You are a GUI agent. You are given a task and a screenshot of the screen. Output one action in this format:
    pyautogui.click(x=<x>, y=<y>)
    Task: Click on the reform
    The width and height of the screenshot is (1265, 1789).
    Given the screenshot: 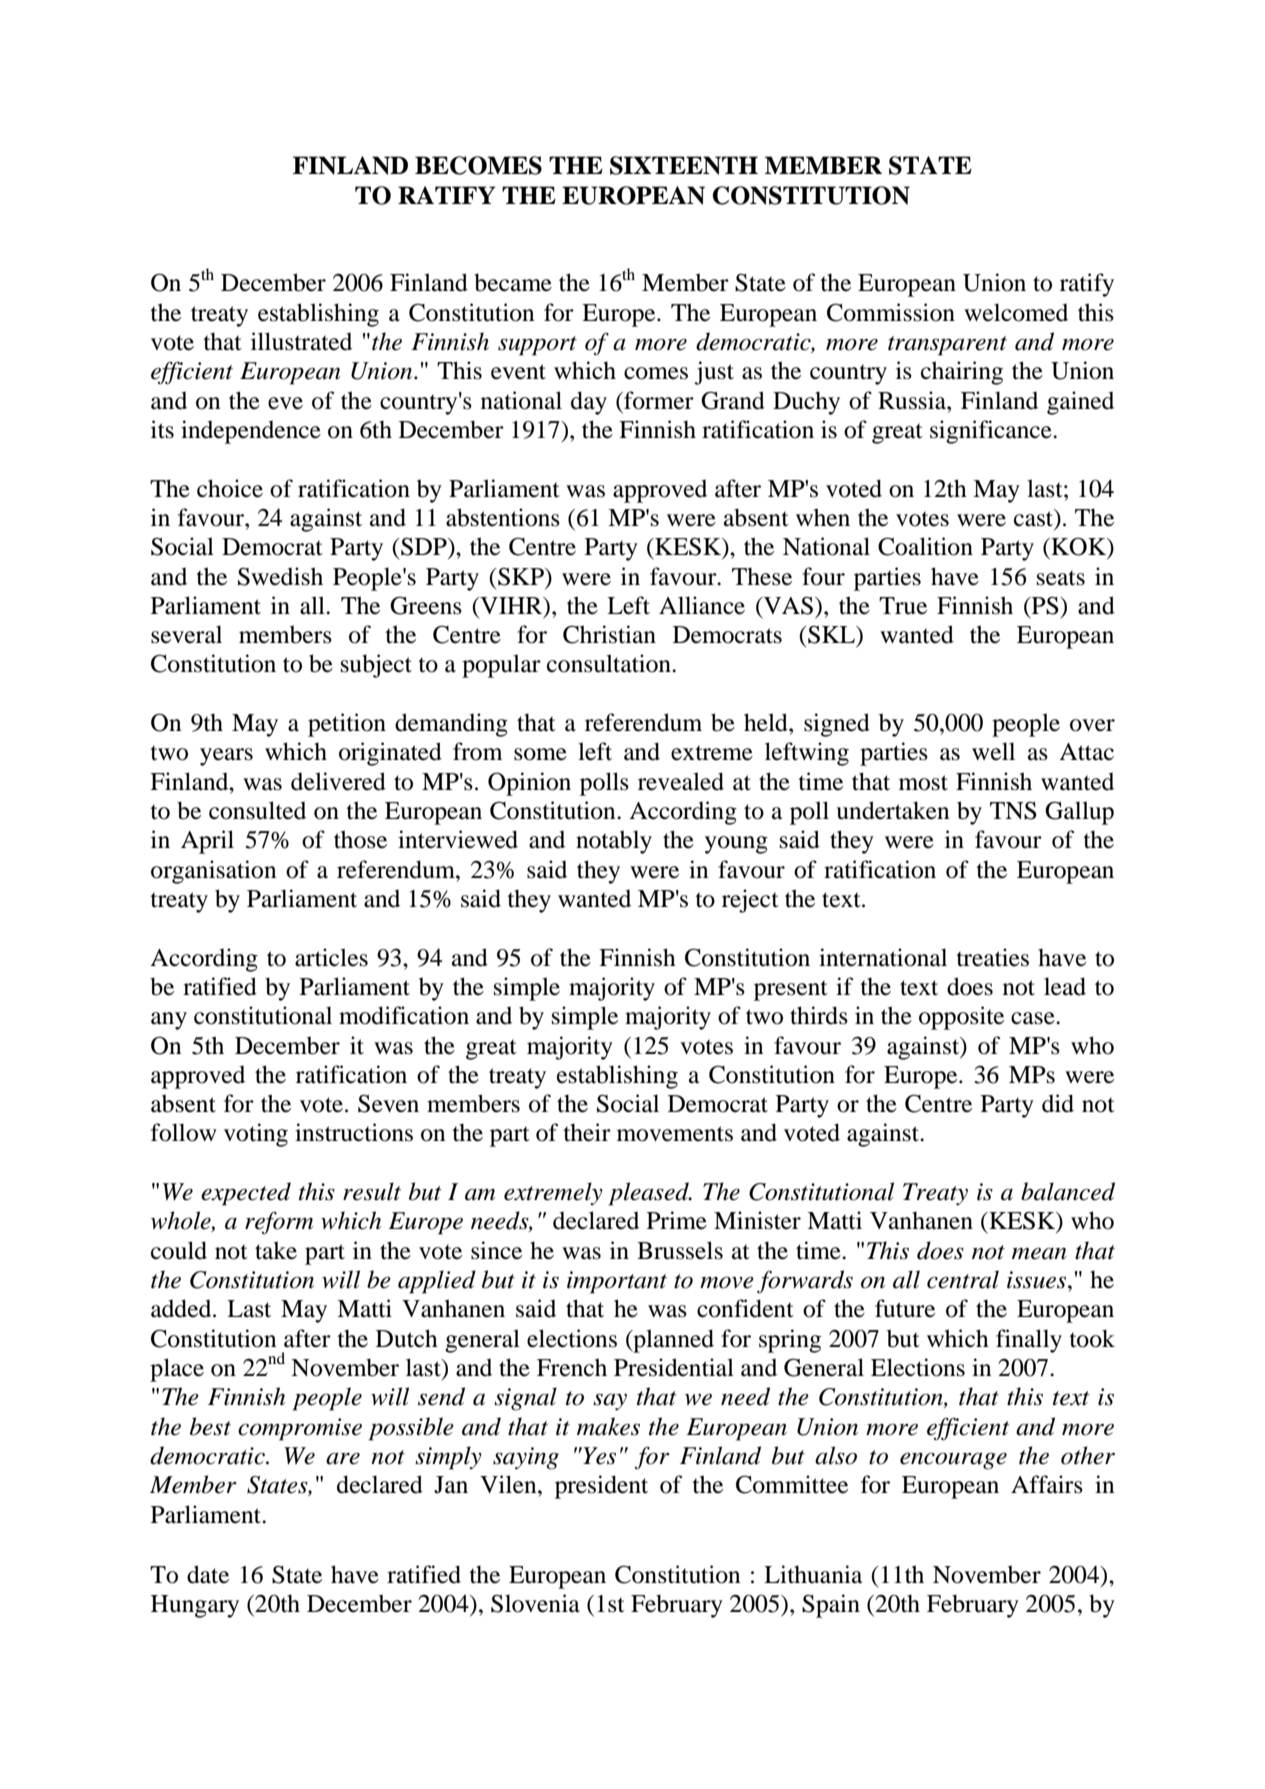 What is the action you would take?
    pyautogui.click(x=279, y=1223)
